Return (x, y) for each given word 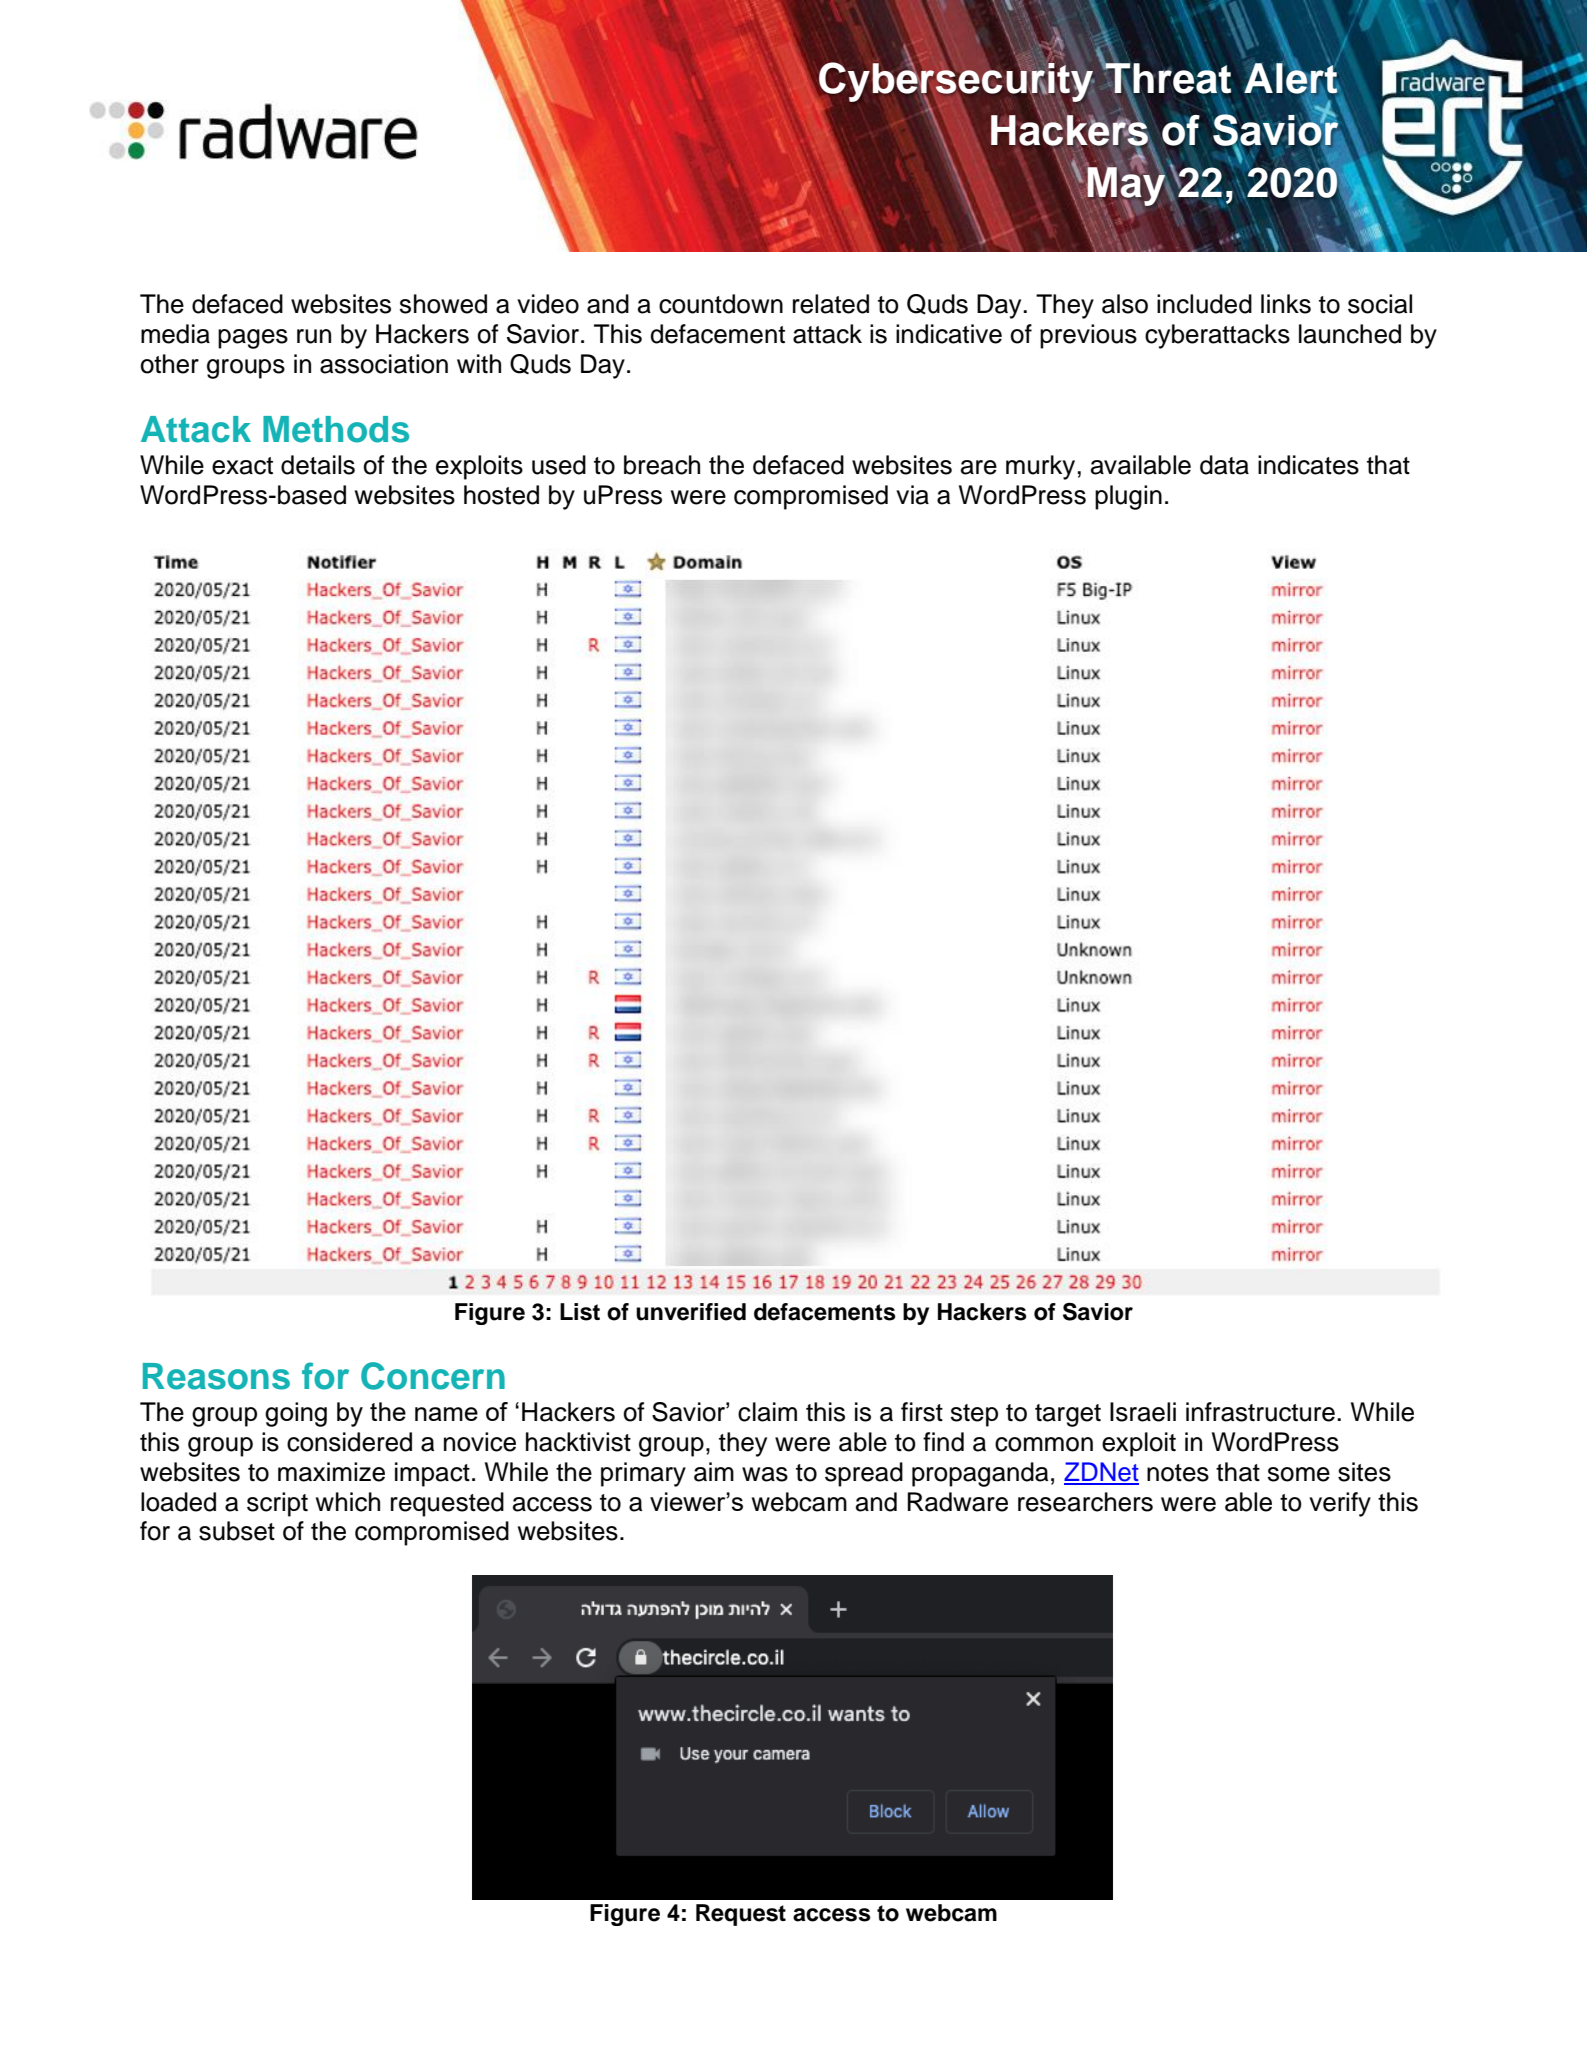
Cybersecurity (956, 82)
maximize (331, 1472)
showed (443, 304)
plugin (1128, 497)
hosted (501, 495)
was (765, 1474)
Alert (1292, 78)
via (912, 495)
